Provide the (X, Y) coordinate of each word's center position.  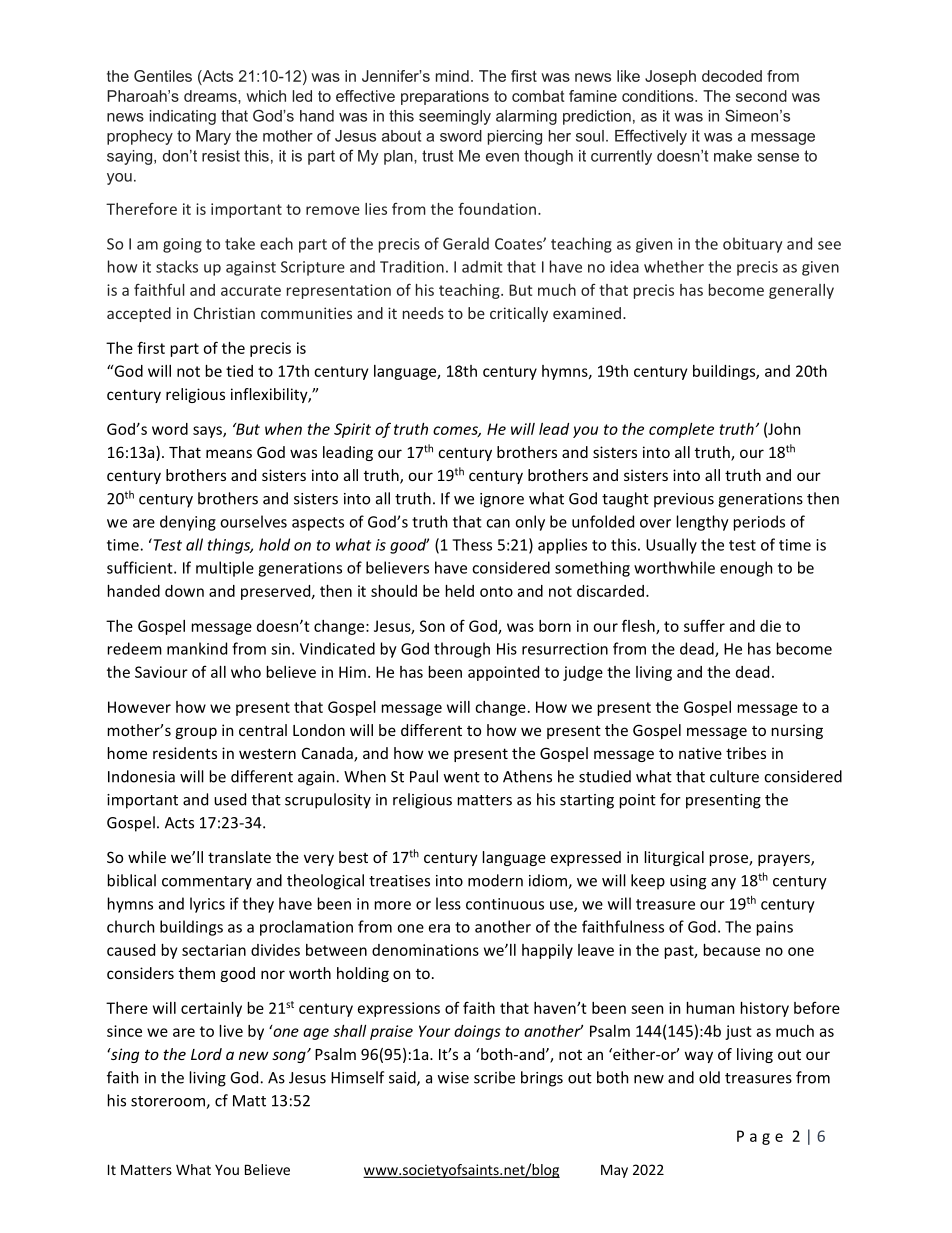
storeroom (169, 1102)
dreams (211, 96)
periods (759, 523)
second (761, 96)
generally (801, 291)
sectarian (214, 950)
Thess (472, 544)
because (732, 950)
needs (423, 313)
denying (188, 523)
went (461, 777)
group (196, 733)
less (448, 903)
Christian (224, 313)
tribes (746, 753)
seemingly (455, 117)
